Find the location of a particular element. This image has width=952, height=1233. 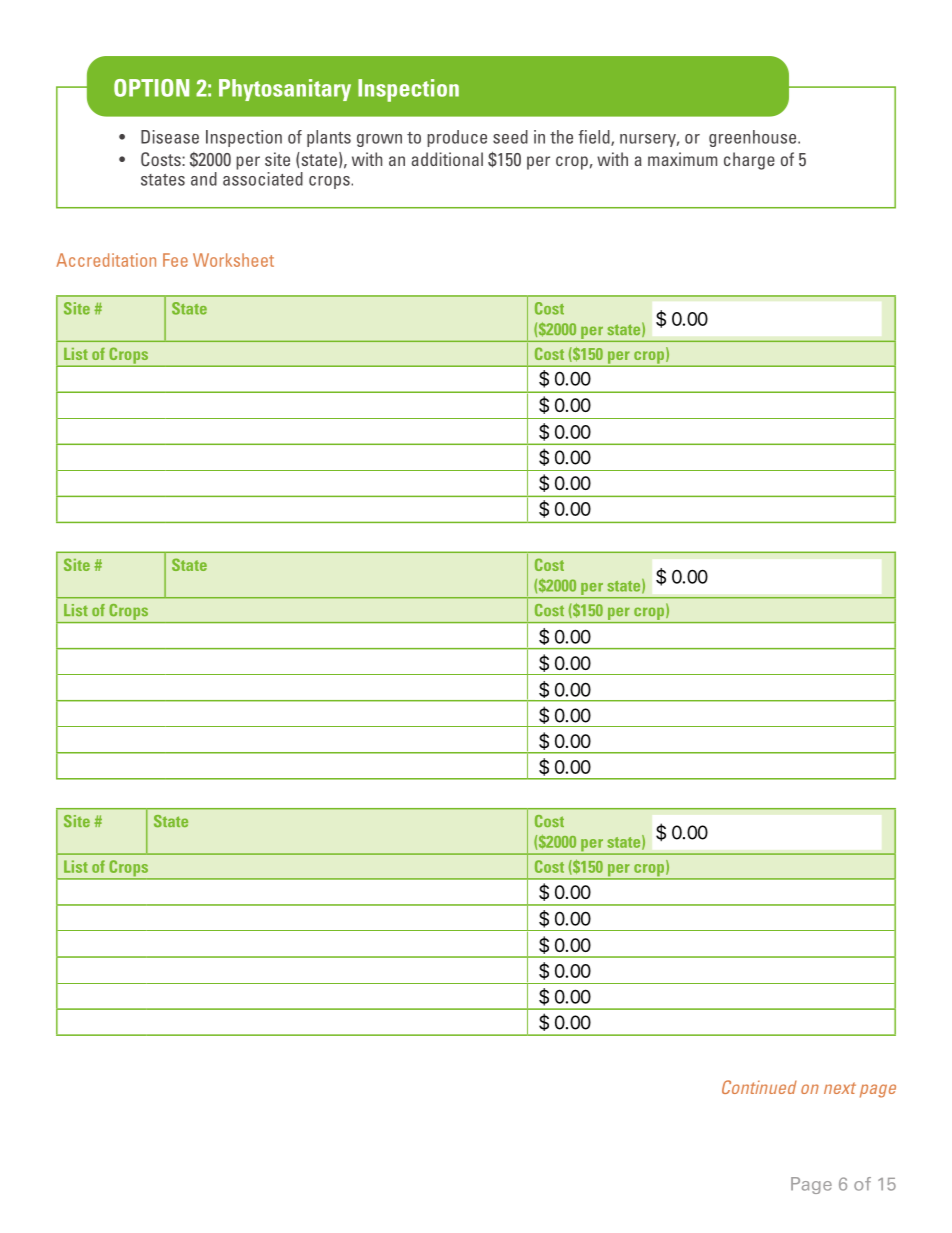

field is located at coordinates (595, 138).
